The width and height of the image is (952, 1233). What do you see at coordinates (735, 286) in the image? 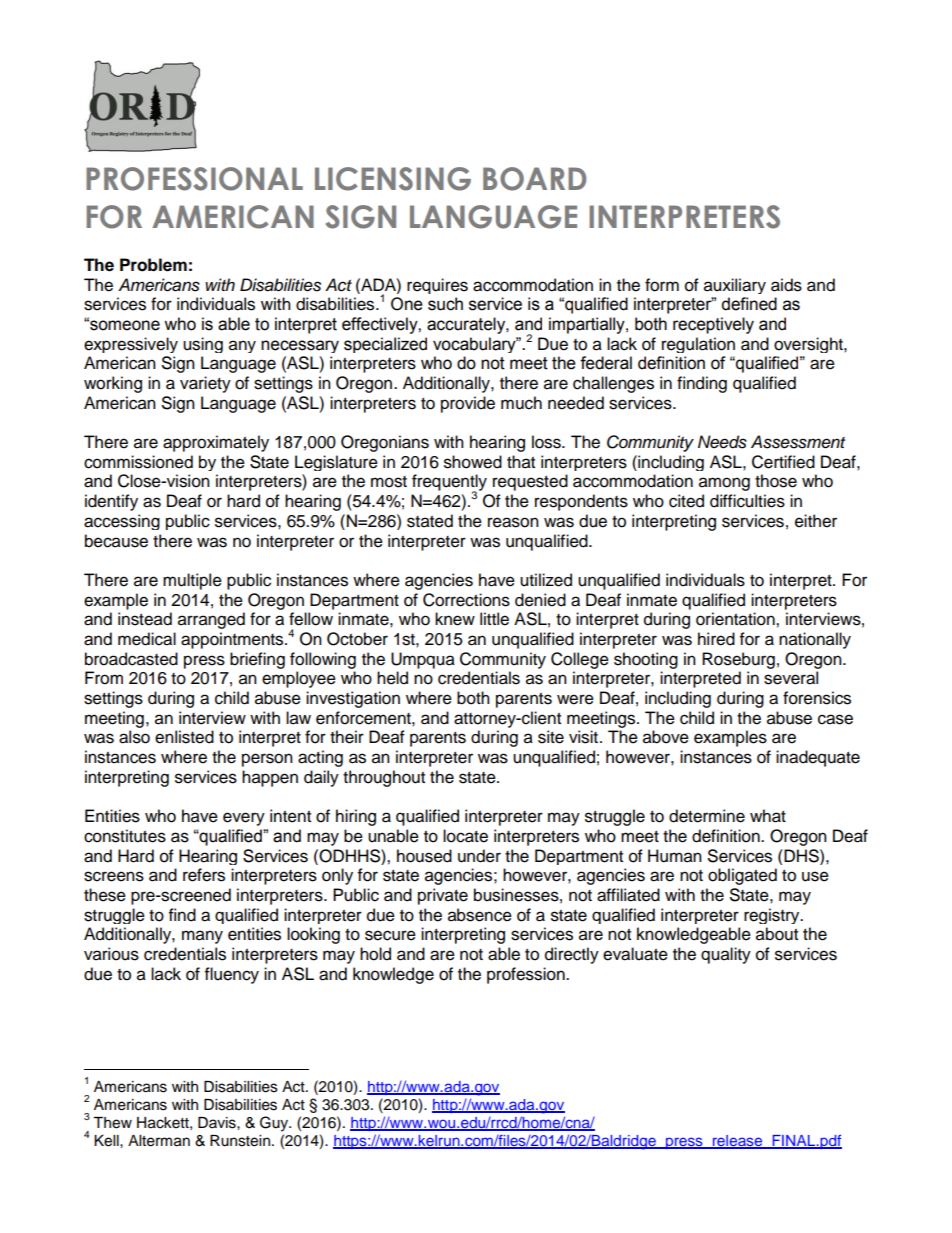
I see `auxiliary` at bounding box center [735, 286].
